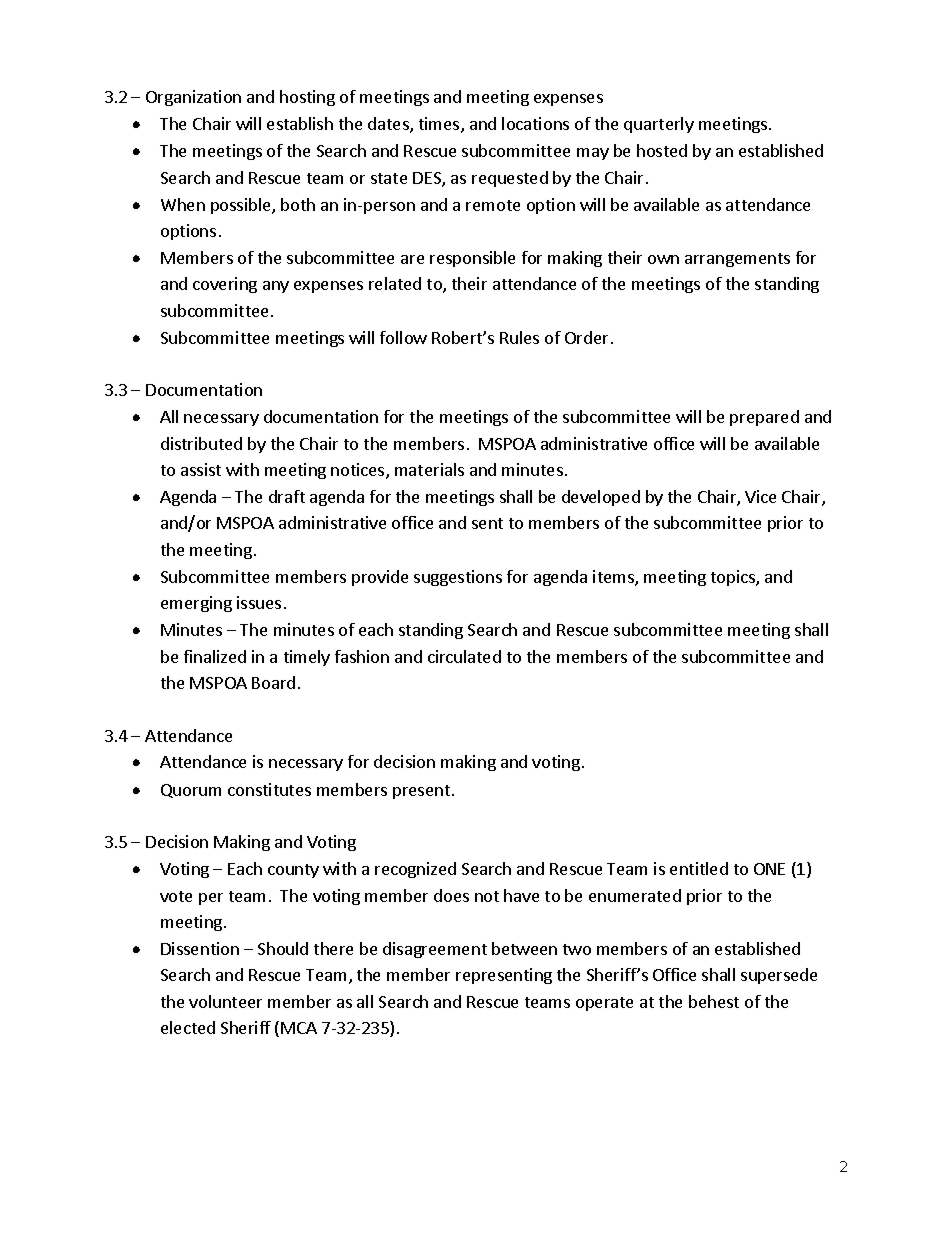  What do you see at coordinates (519, 337) in the screenshot?
I see `Rules` at bounding box center [519, 337].
